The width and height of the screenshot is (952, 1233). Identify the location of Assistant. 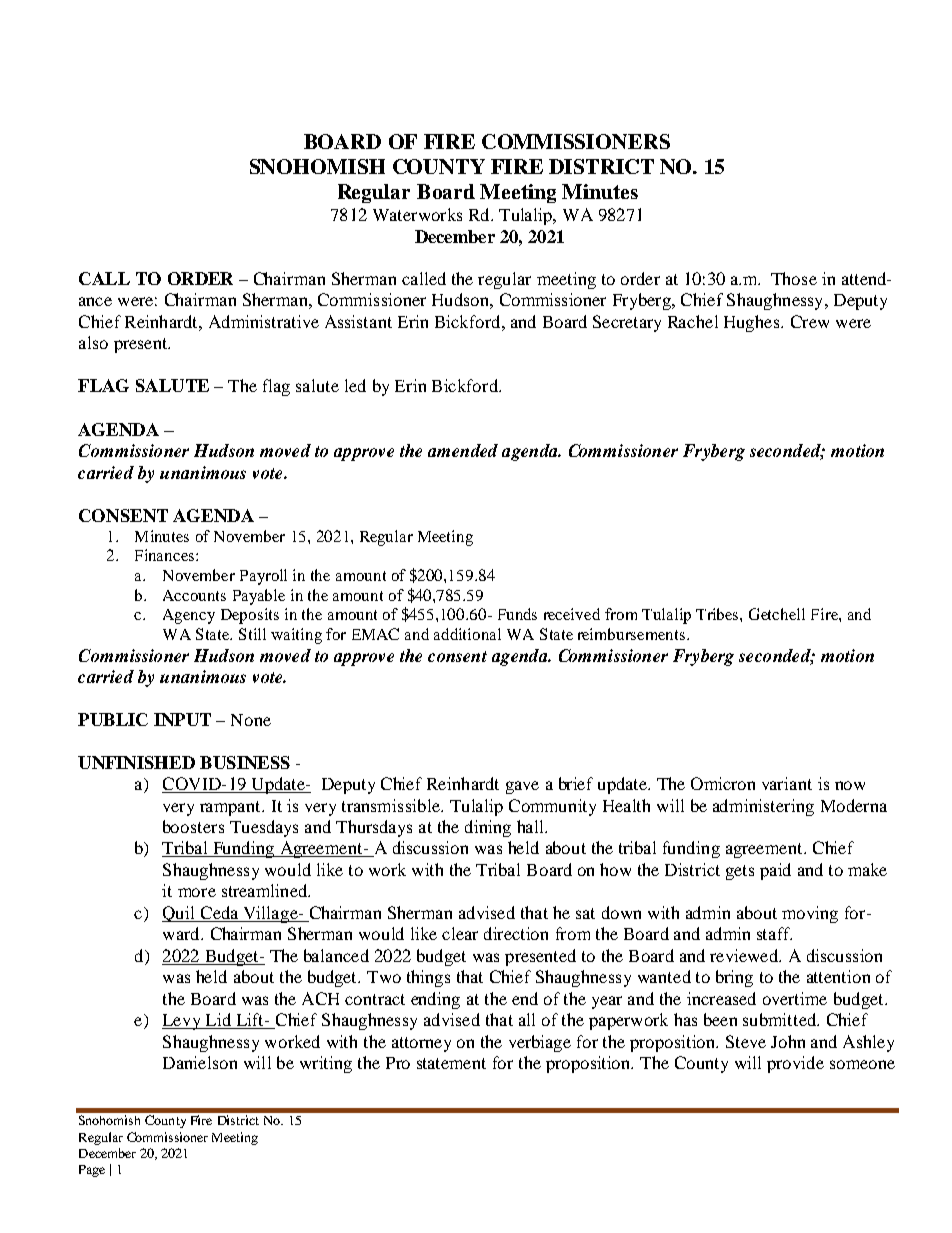
(358, 321).
